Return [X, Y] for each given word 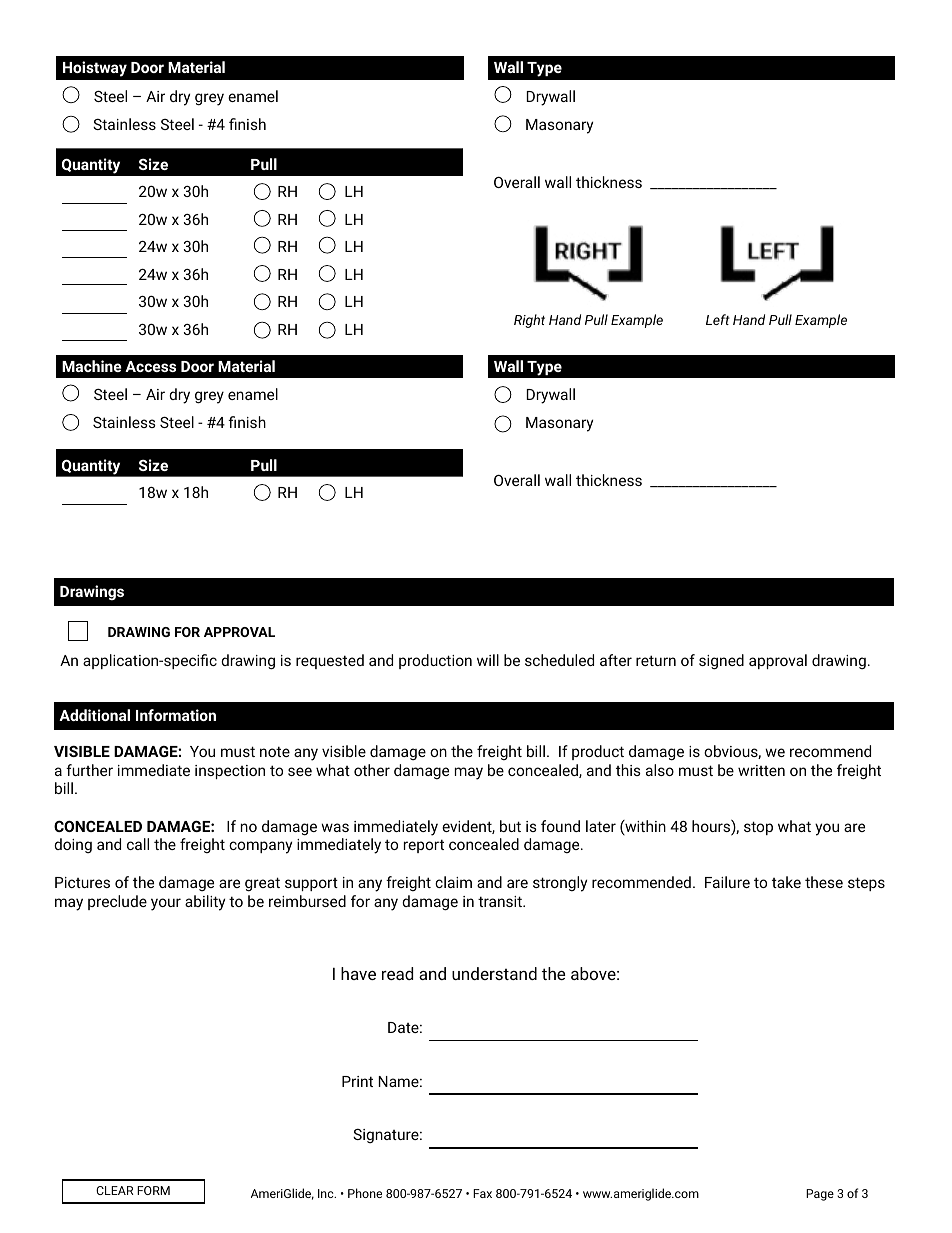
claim [453, 882]
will [488, 660]
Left [718, 319]
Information [176, 715]
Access [150, 366]
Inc [327, 1193]
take [786, 882]
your [166, 904]
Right [529, 321]
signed [721, 662]
